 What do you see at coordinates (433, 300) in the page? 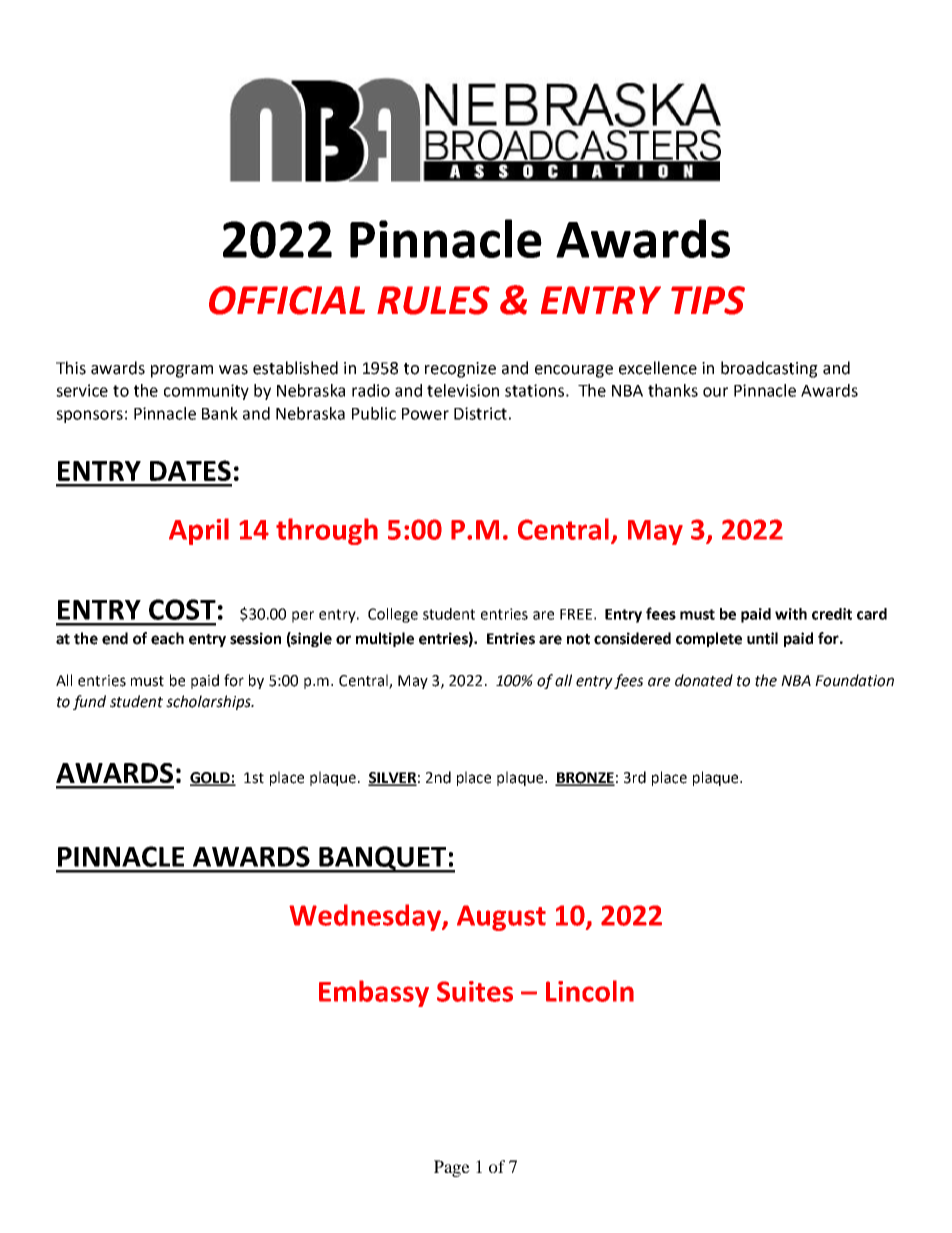
I see `RULES` at bounding box center [433, 300].
